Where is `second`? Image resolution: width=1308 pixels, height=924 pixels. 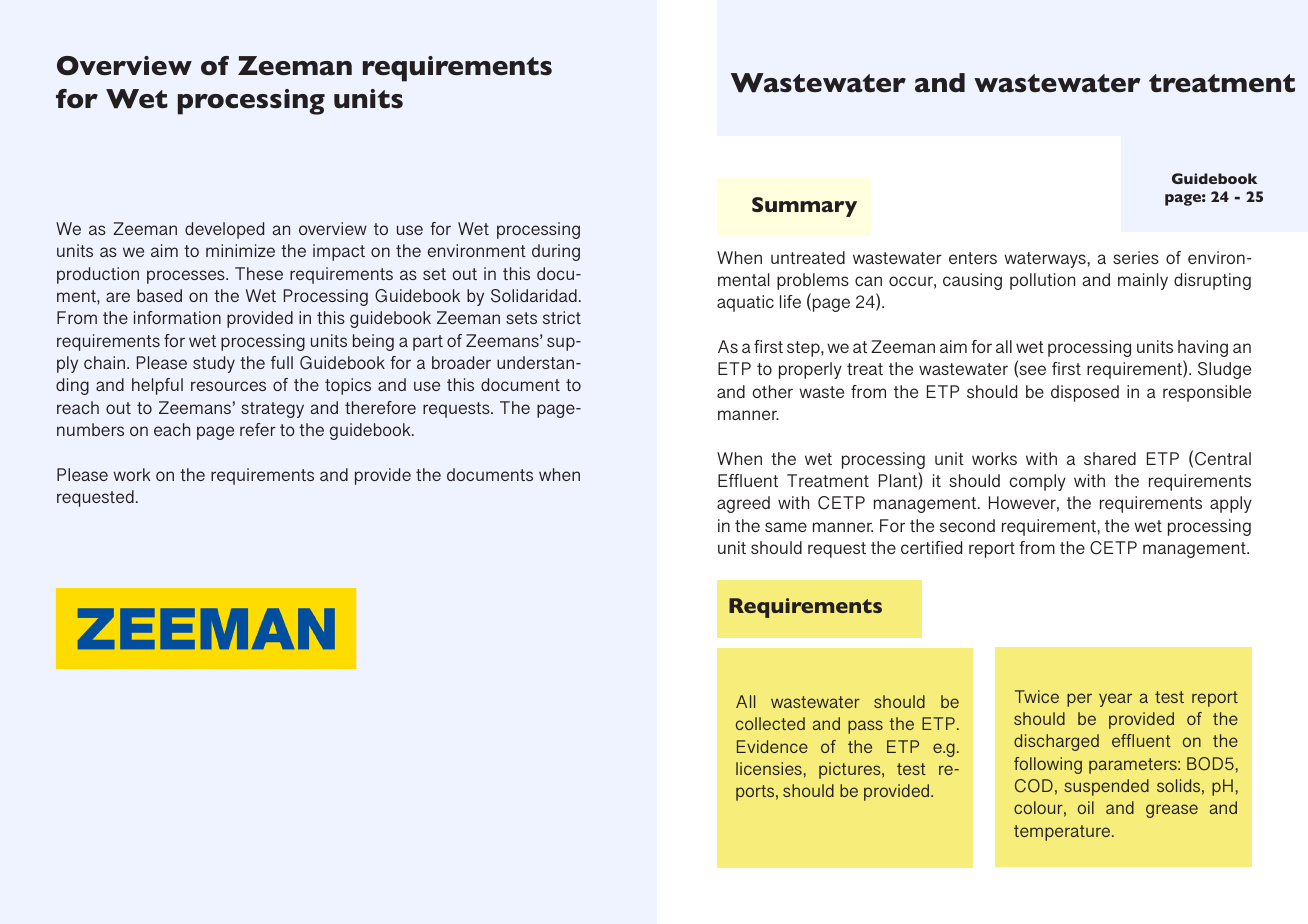 second is located at coordinates (967, 525).
